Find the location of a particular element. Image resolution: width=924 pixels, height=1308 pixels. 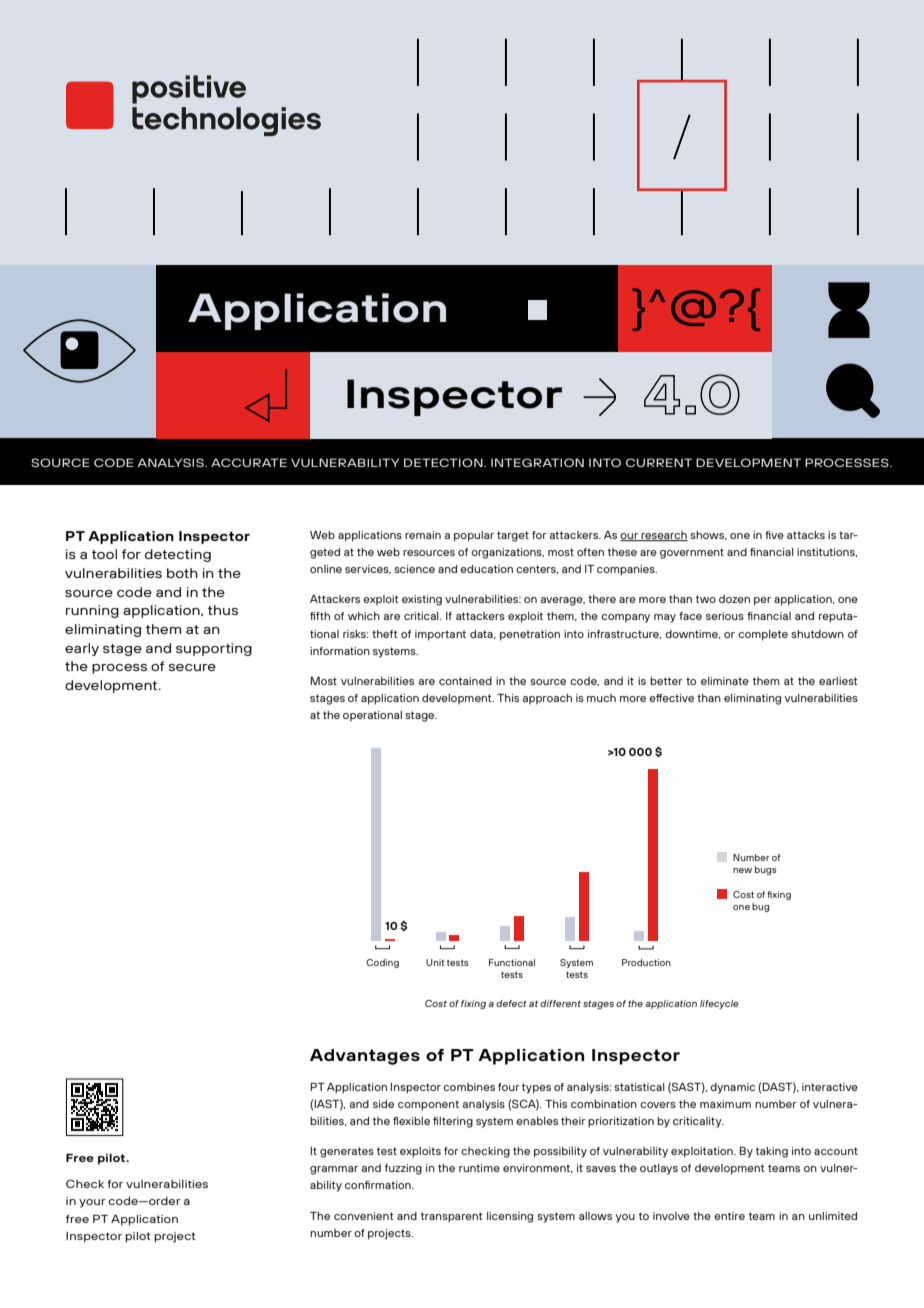

new is located at coordinates (742, 870).
